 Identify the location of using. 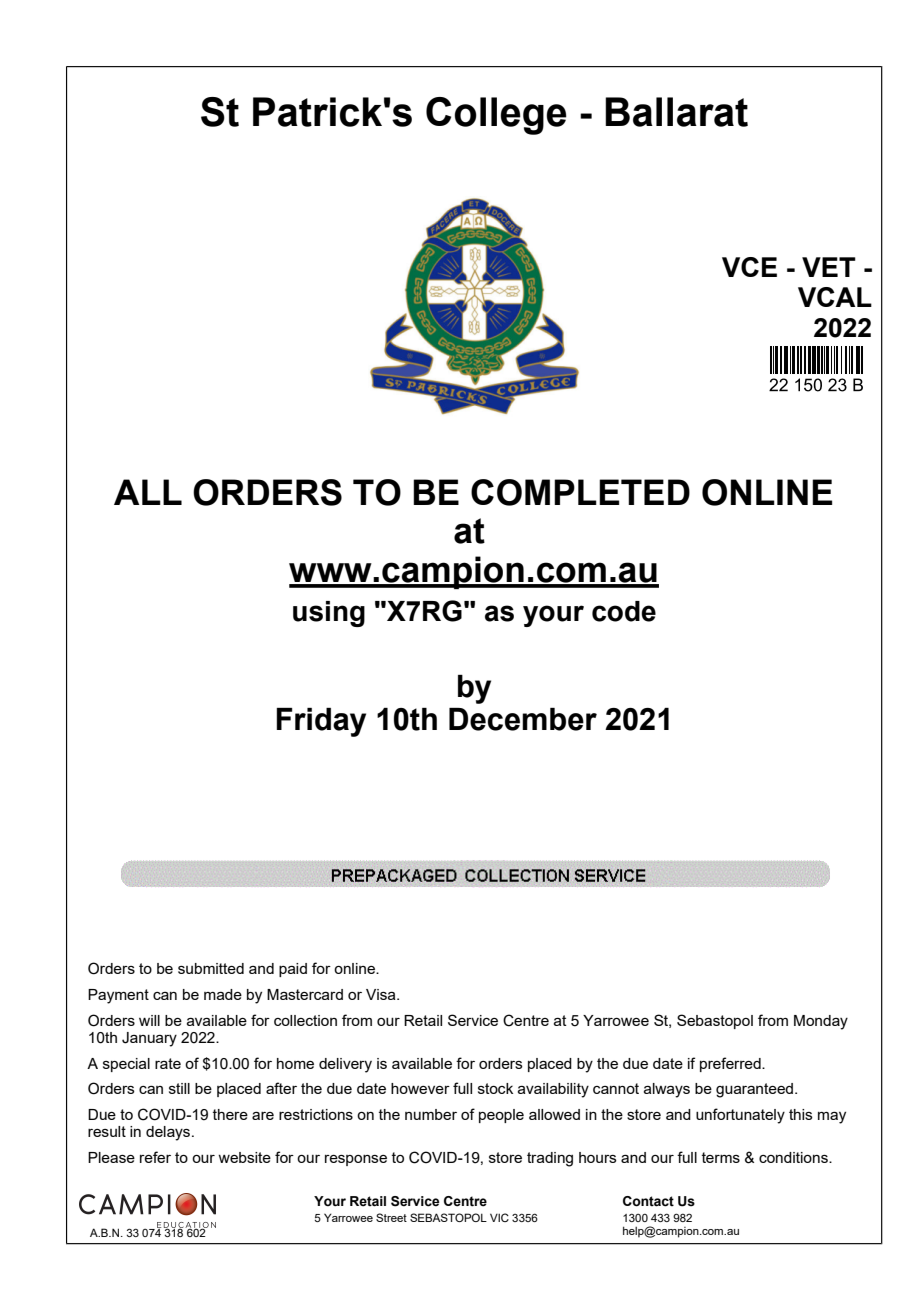
(329, 614).
